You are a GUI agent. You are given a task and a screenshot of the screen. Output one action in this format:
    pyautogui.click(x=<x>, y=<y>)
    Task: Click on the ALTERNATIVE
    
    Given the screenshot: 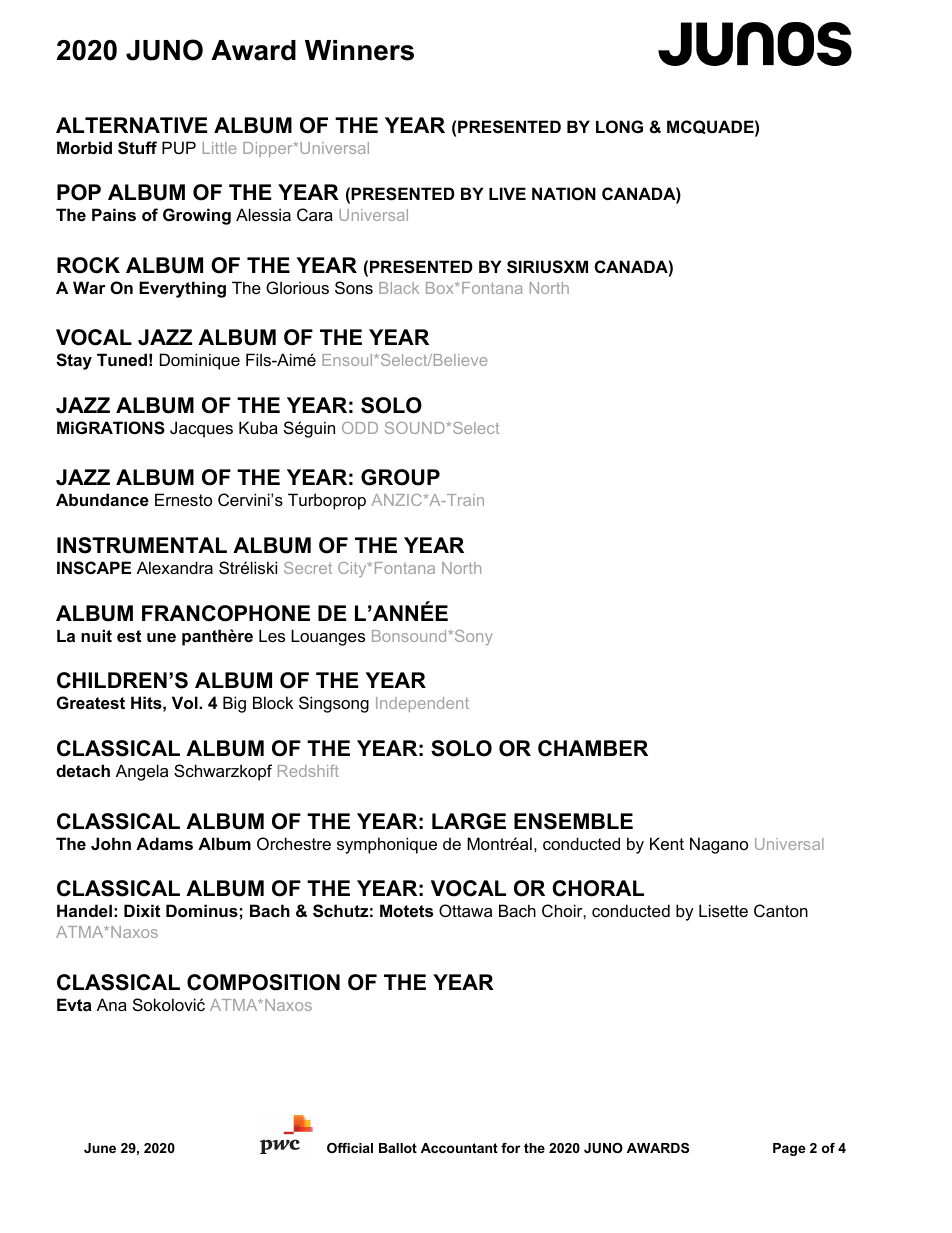 What is the action you would take?
    pyautogui.click(x=131, y=125)
